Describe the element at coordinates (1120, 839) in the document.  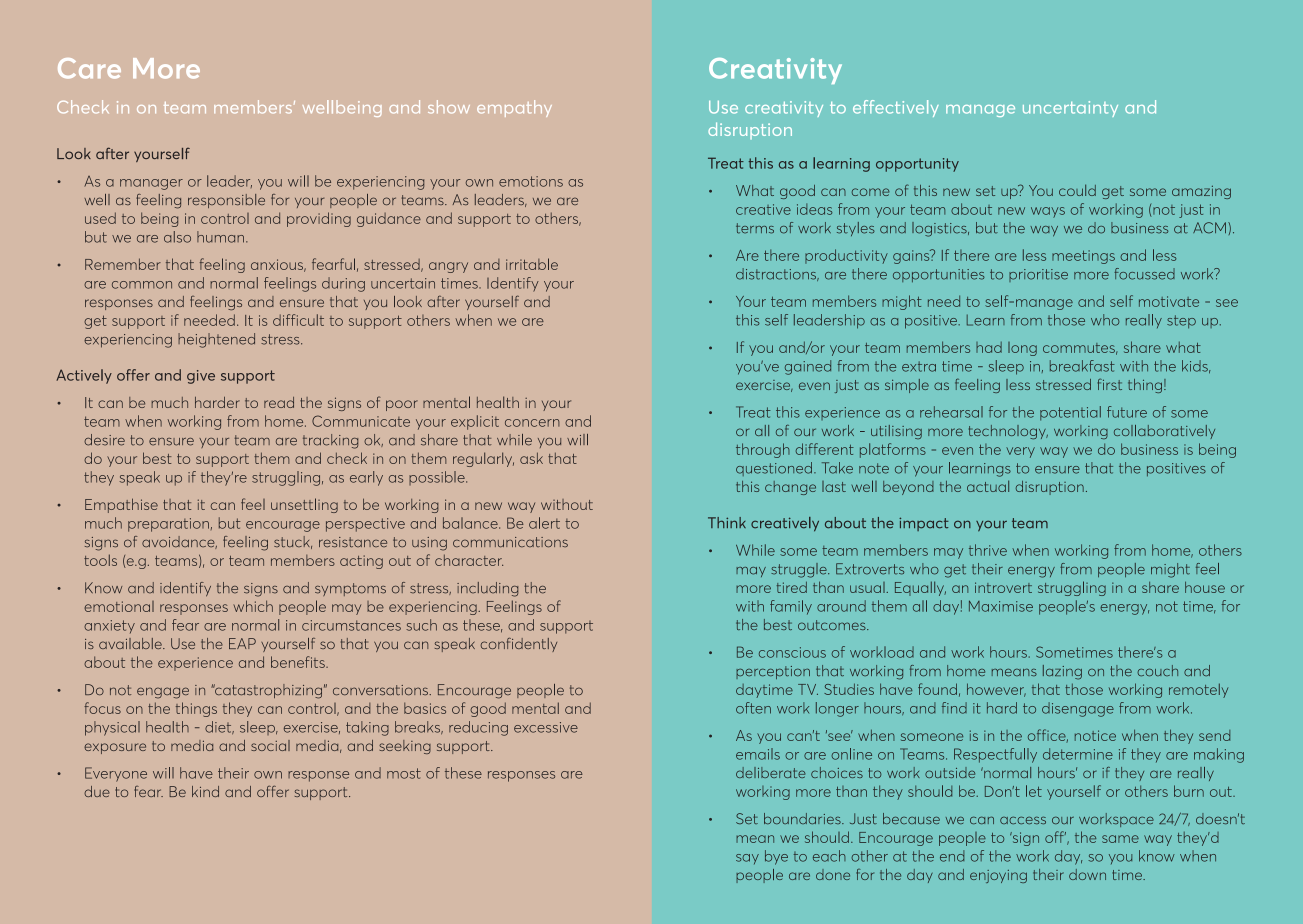
I see `same` at that location.
